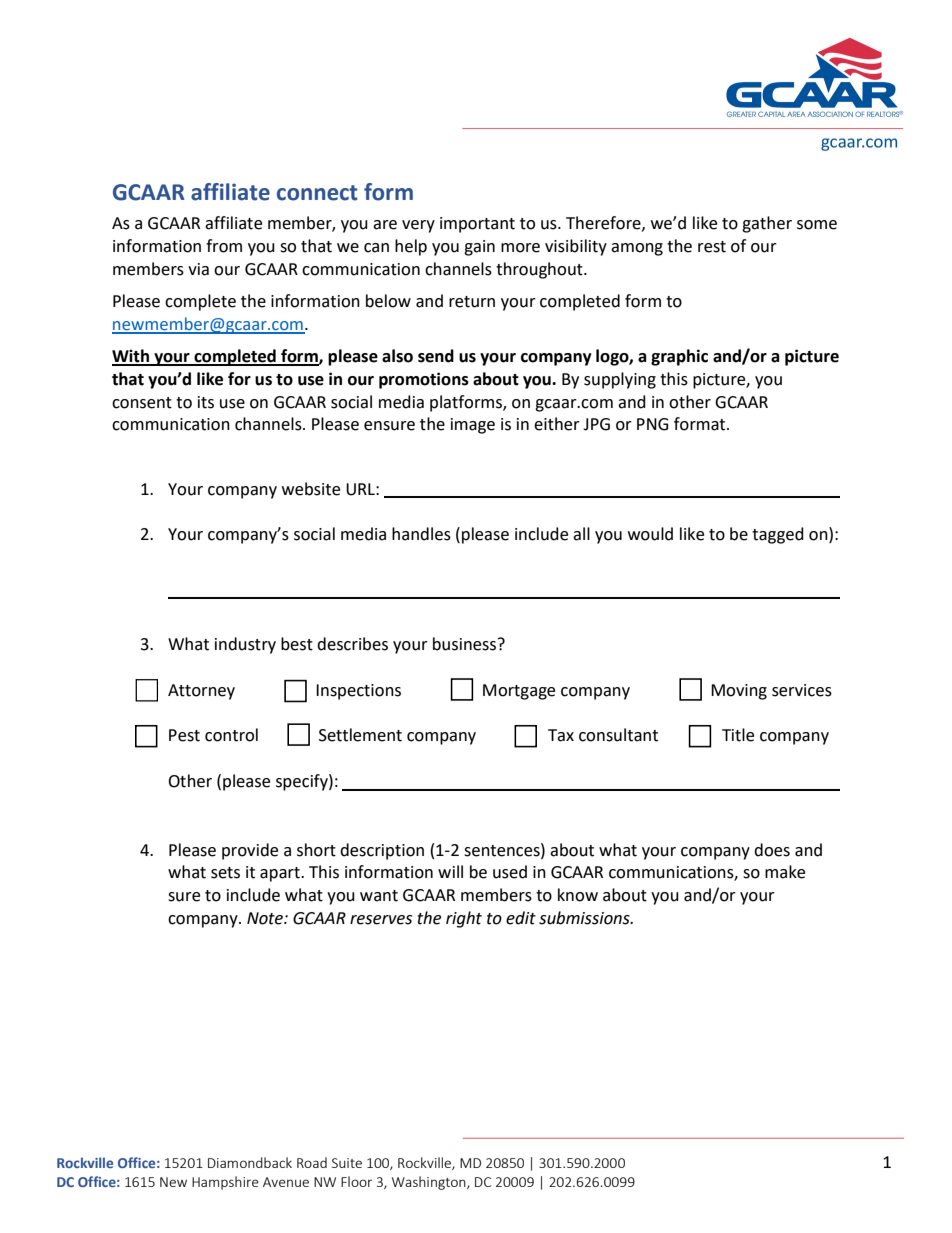 Image resolution: width=952 pixels, height=1233 pixels. I want to click on Note, so click(266, 918).
